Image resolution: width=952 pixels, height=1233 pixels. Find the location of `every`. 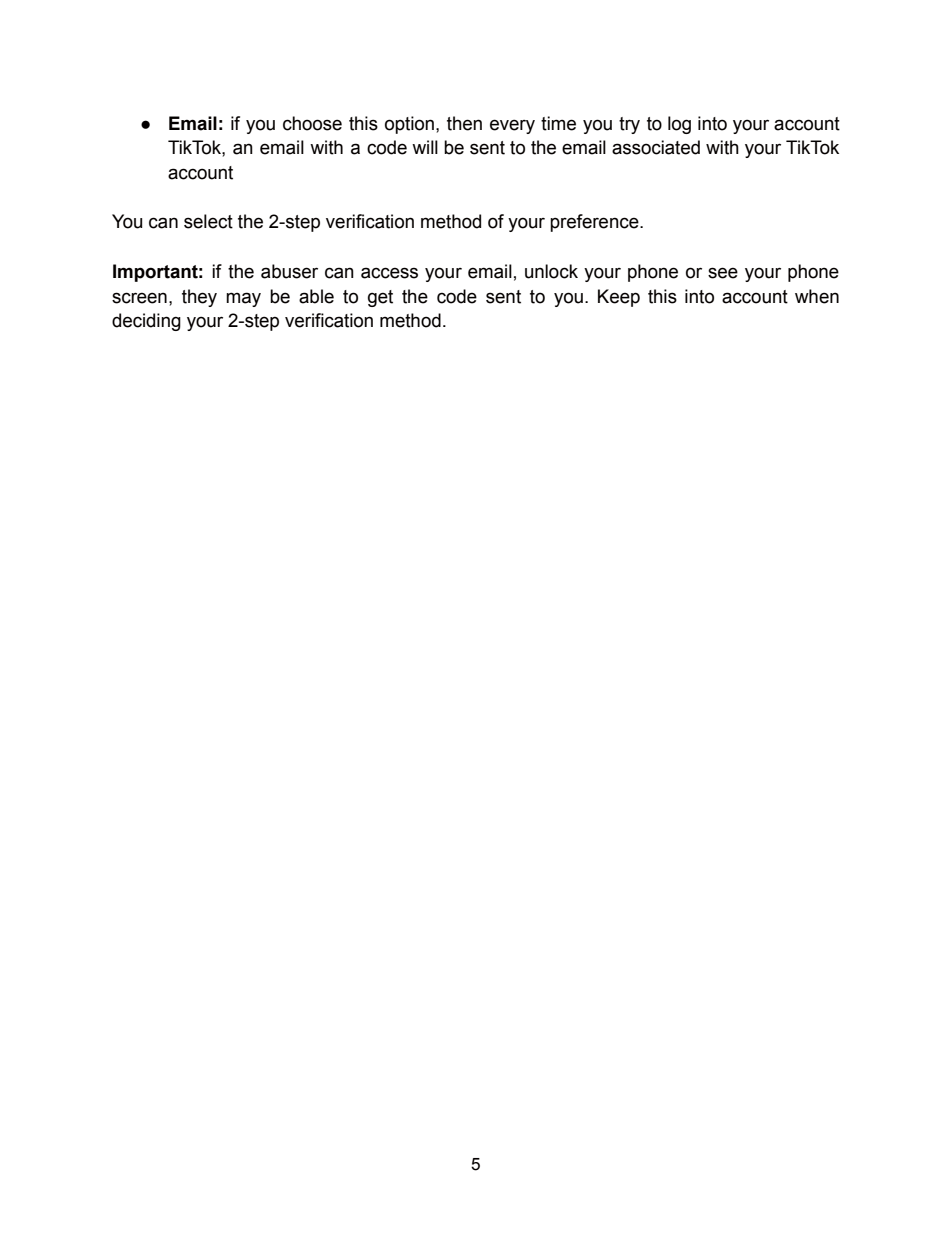

every is located at coordinates (512, 126).
